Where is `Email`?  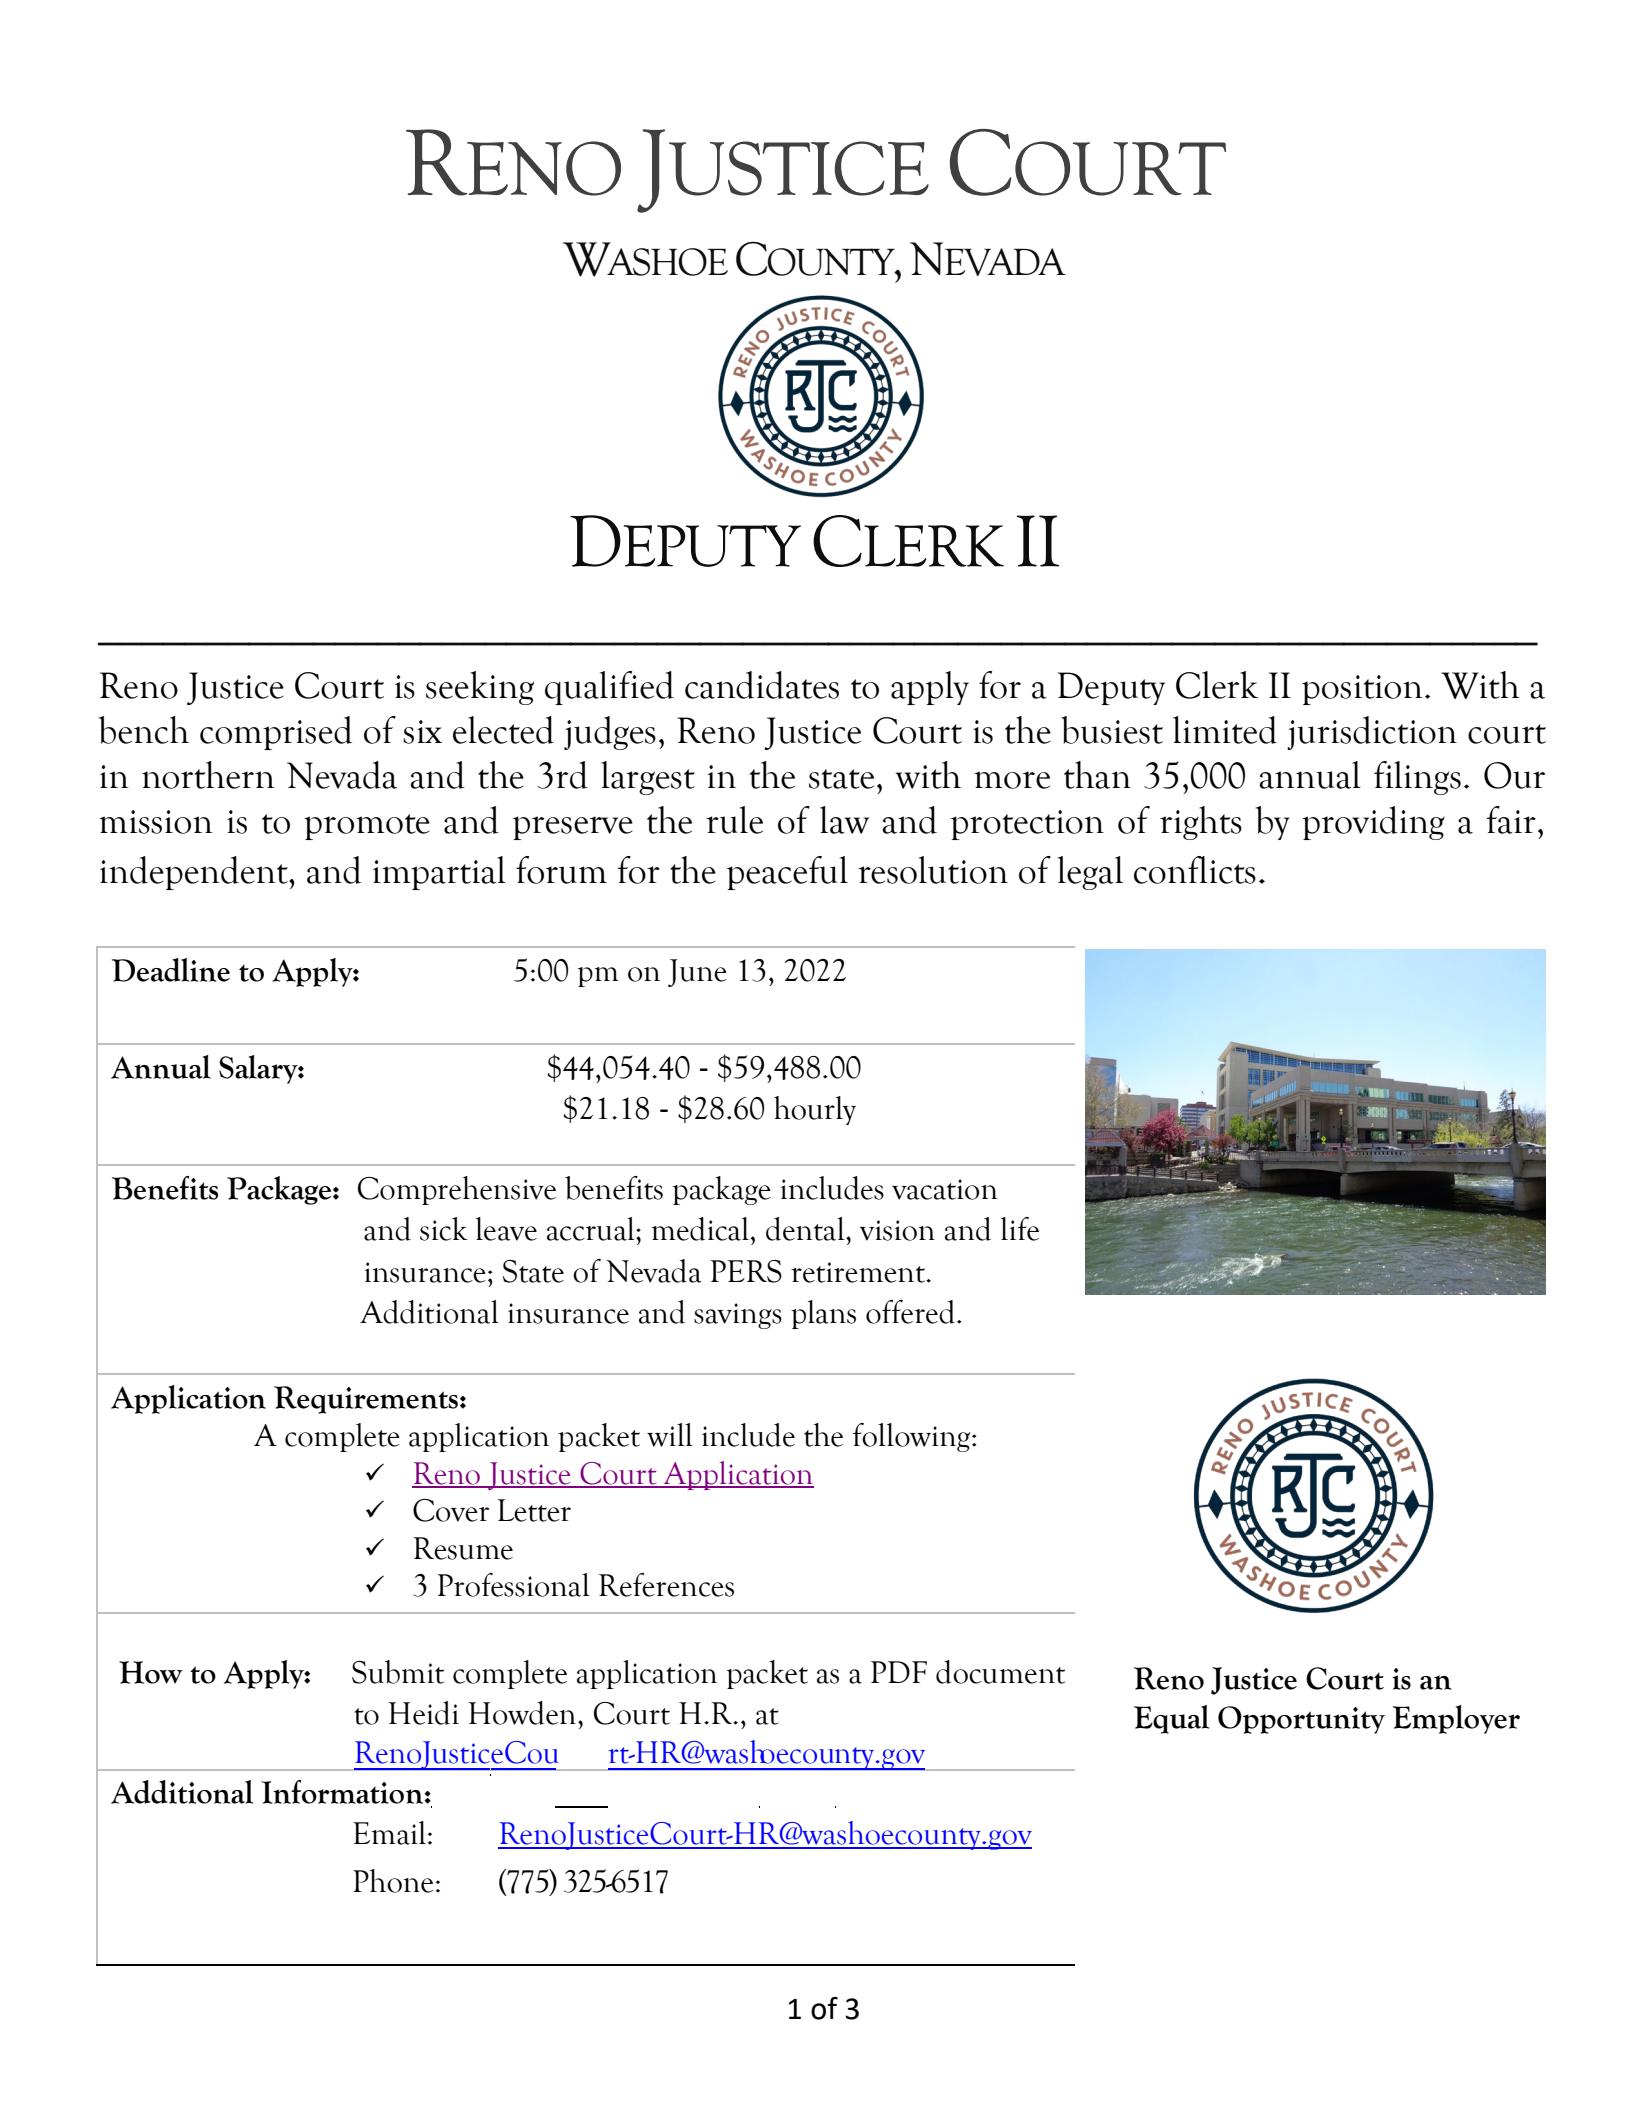
Email is located at coordinates (391, 1833).
